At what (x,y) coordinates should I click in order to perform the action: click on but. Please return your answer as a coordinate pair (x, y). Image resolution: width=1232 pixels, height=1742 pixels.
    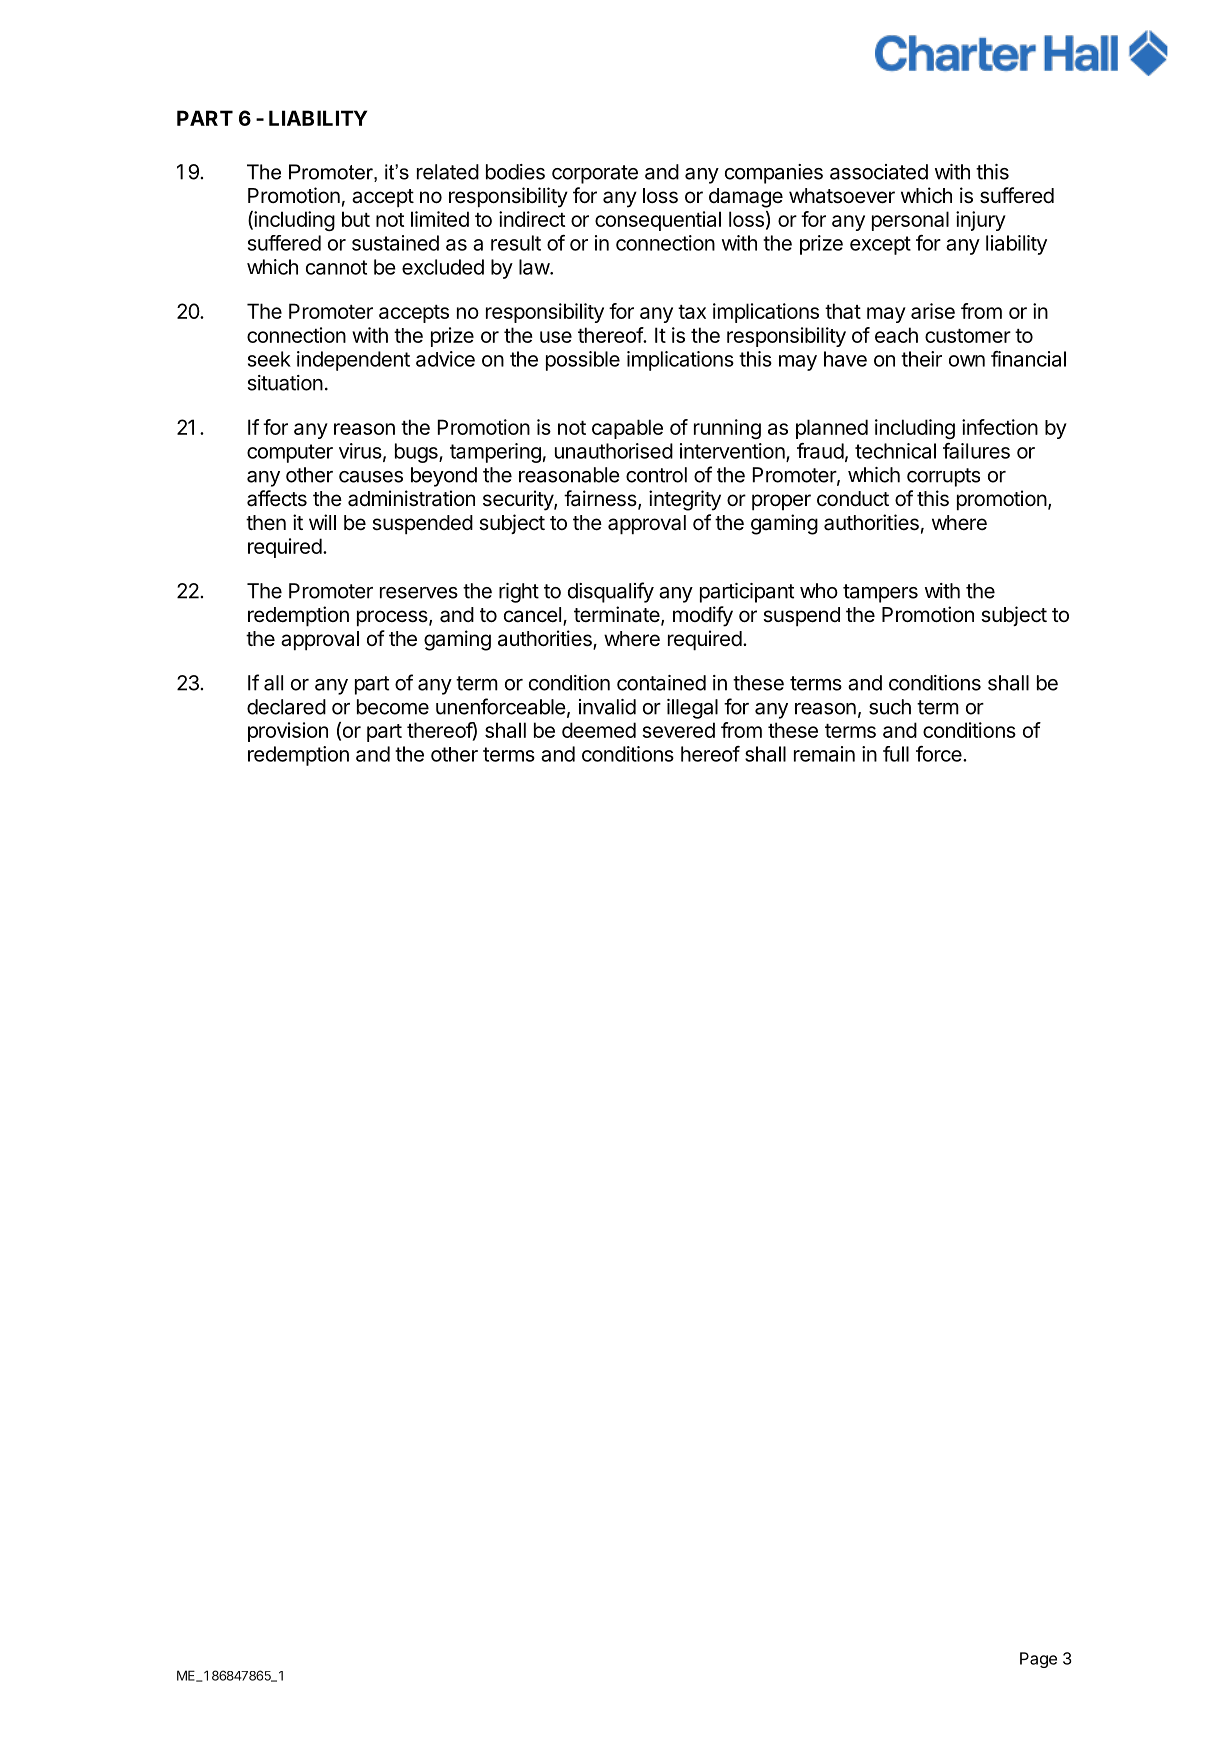
    Looking at the image, I should click on (356, 219).
